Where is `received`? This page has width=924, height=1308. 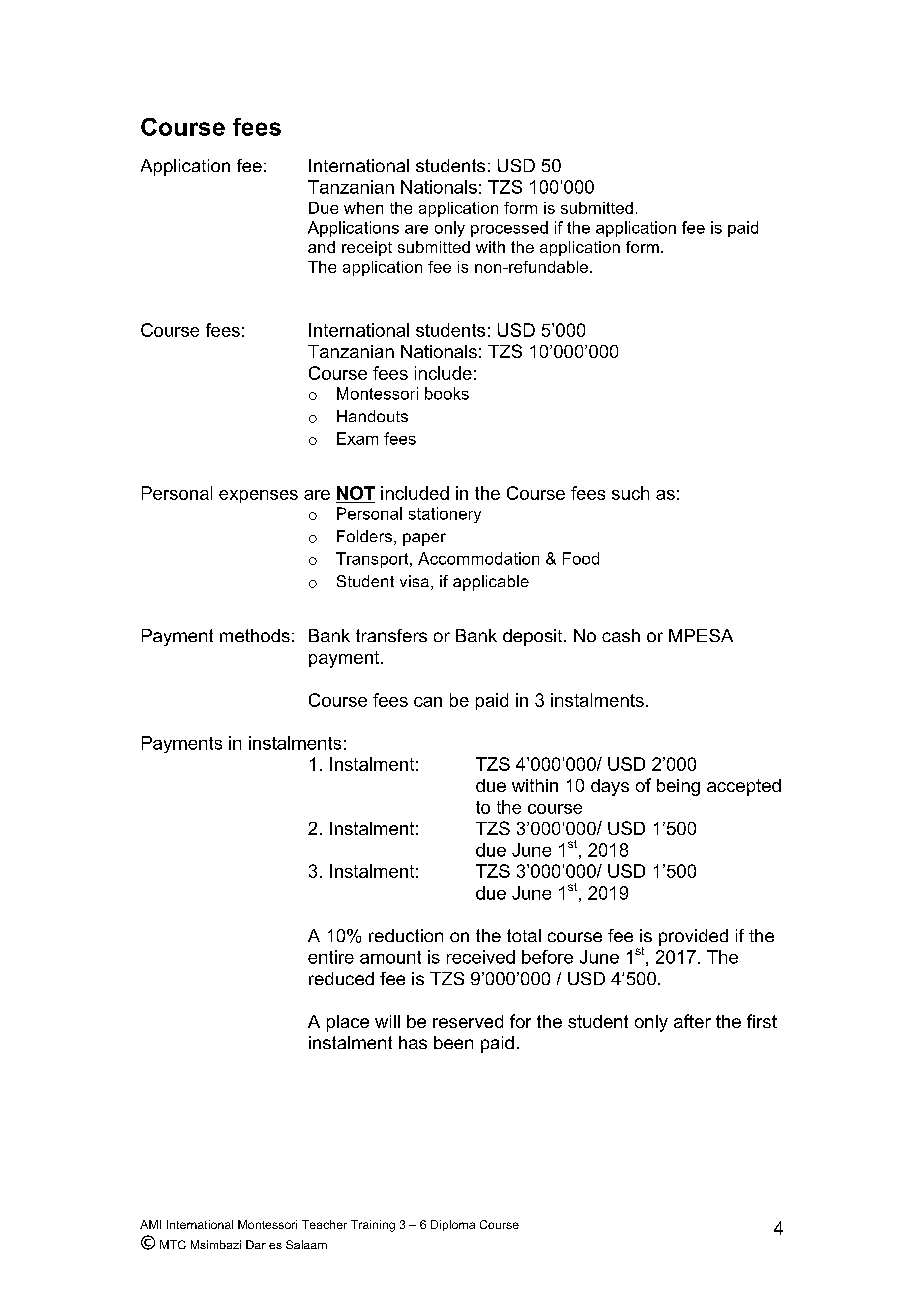 received is located at coordinates (481, 957).
